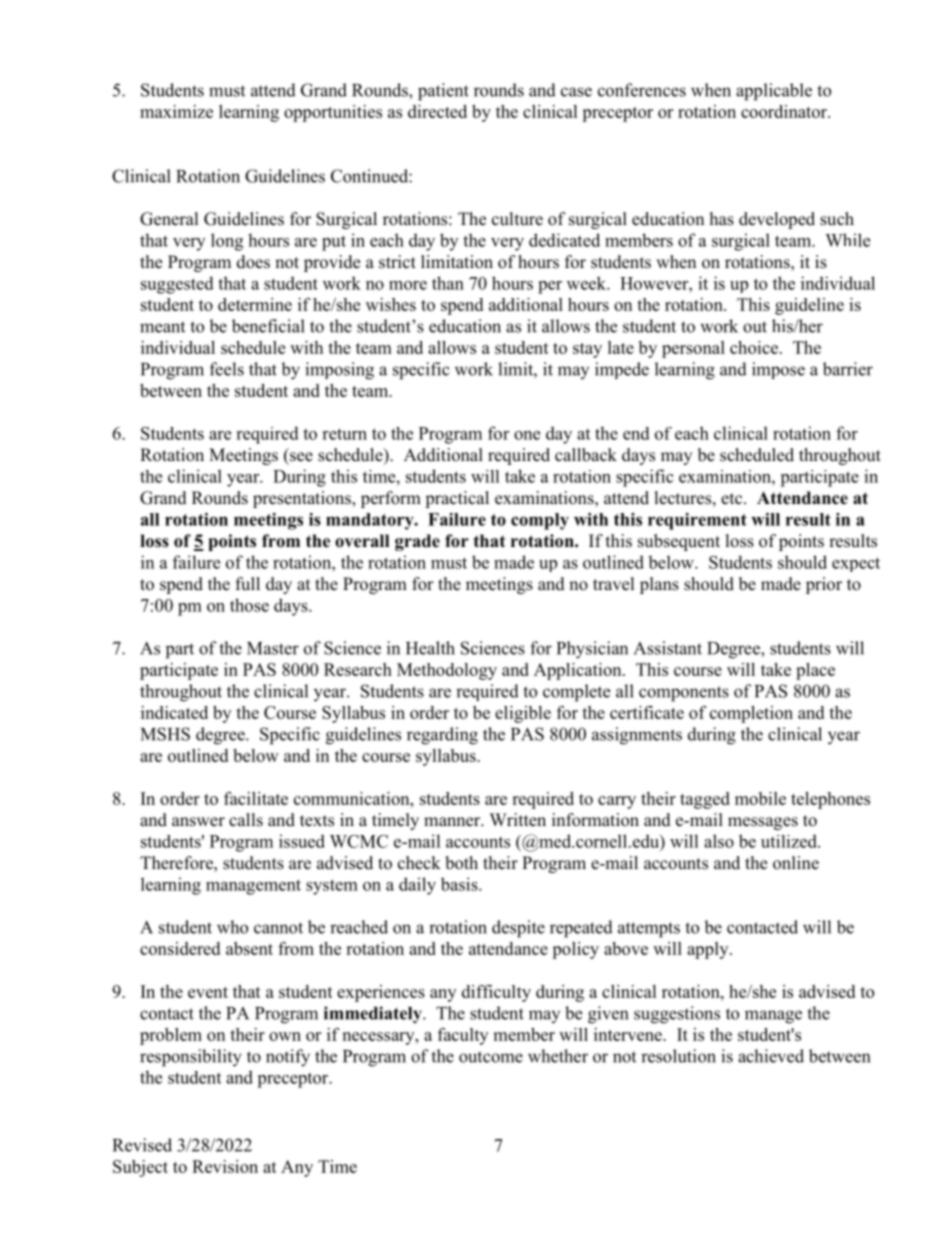 The height and width of the screenshot is (1233, 952). Describe the element at coordinates (430, 648) in the screenshot. I see `Health` at that location.
